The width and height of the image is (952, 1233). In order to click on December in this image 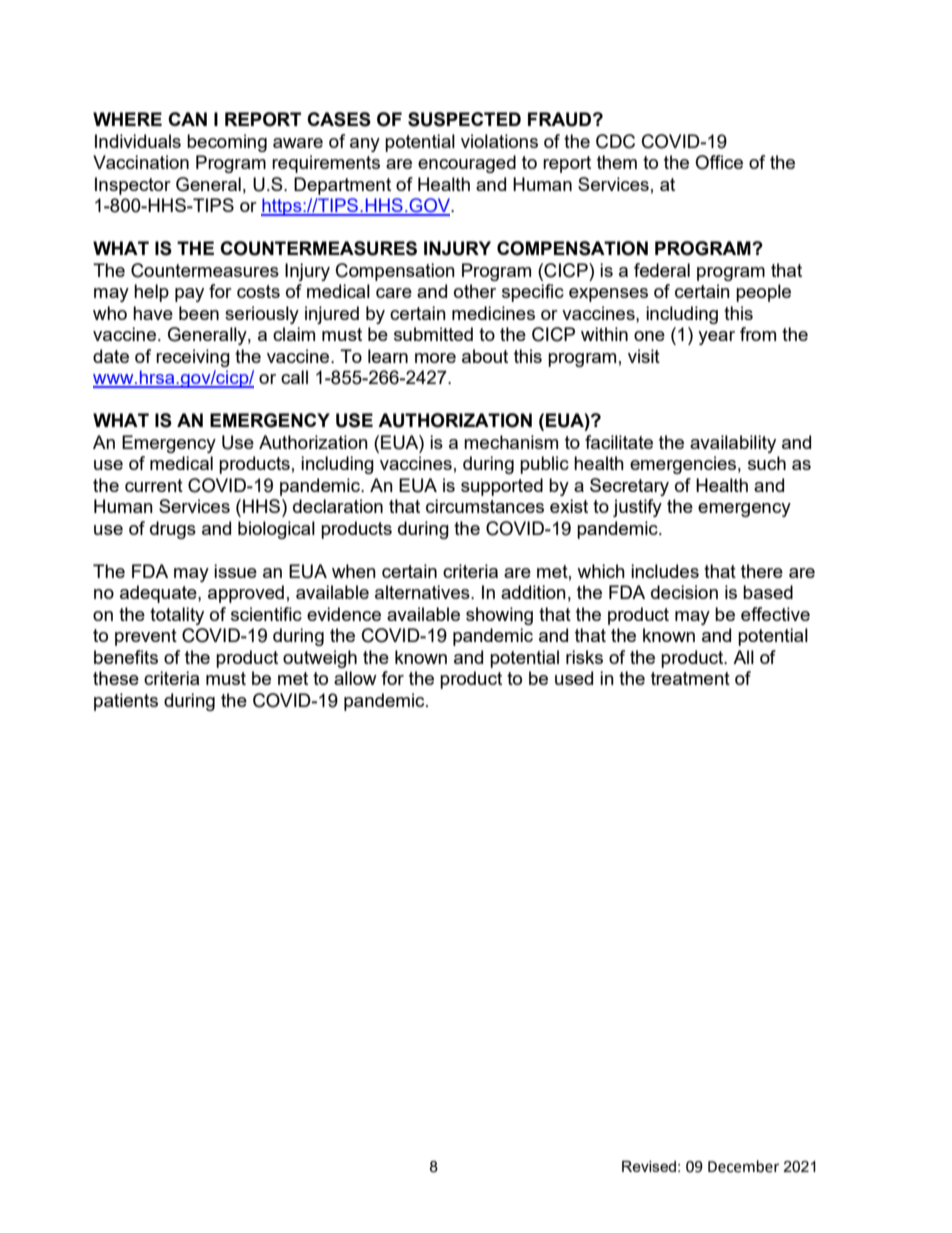, I will do `click(743, 1166)`.
